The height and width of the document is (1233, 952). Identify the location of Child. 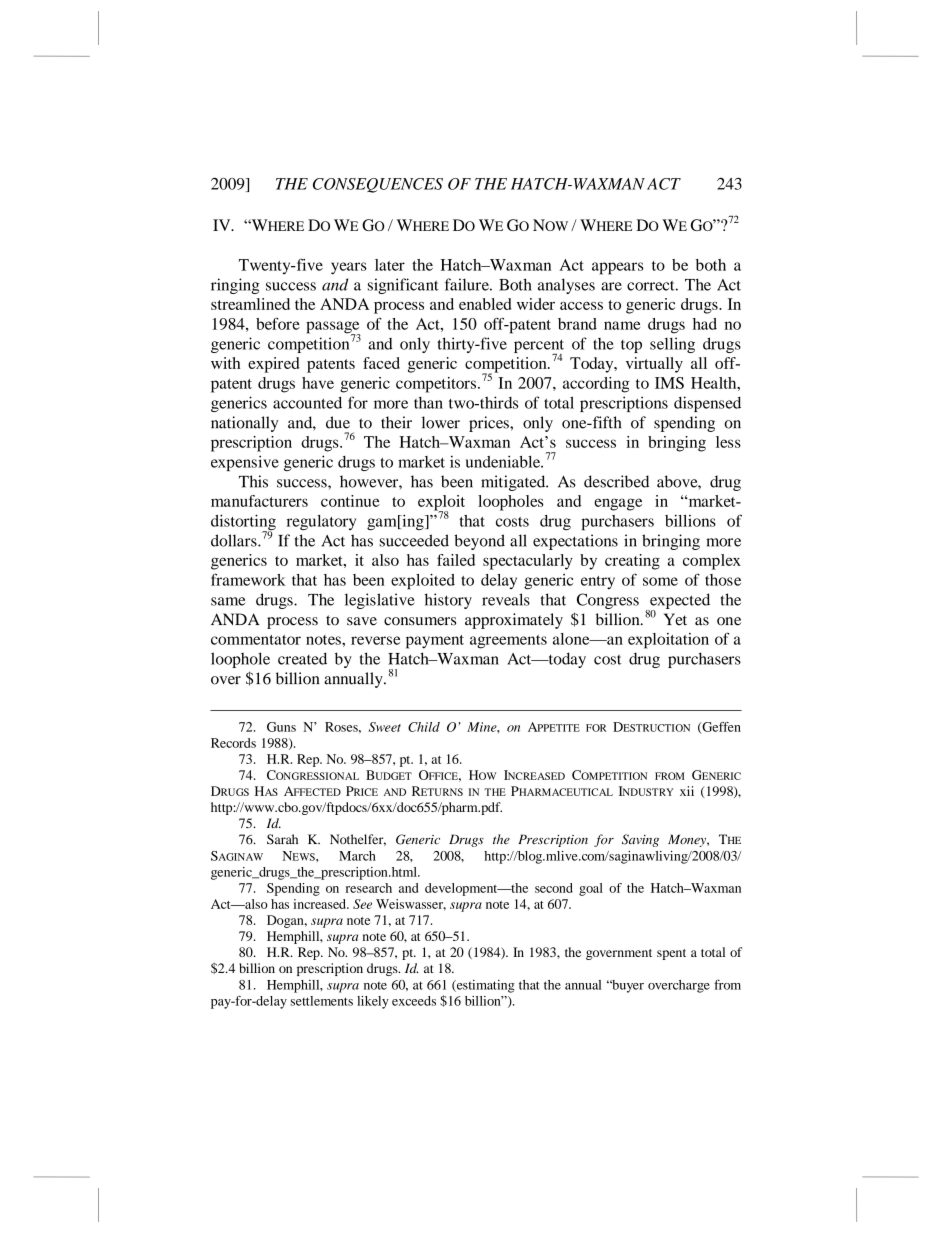
(424, 727).
